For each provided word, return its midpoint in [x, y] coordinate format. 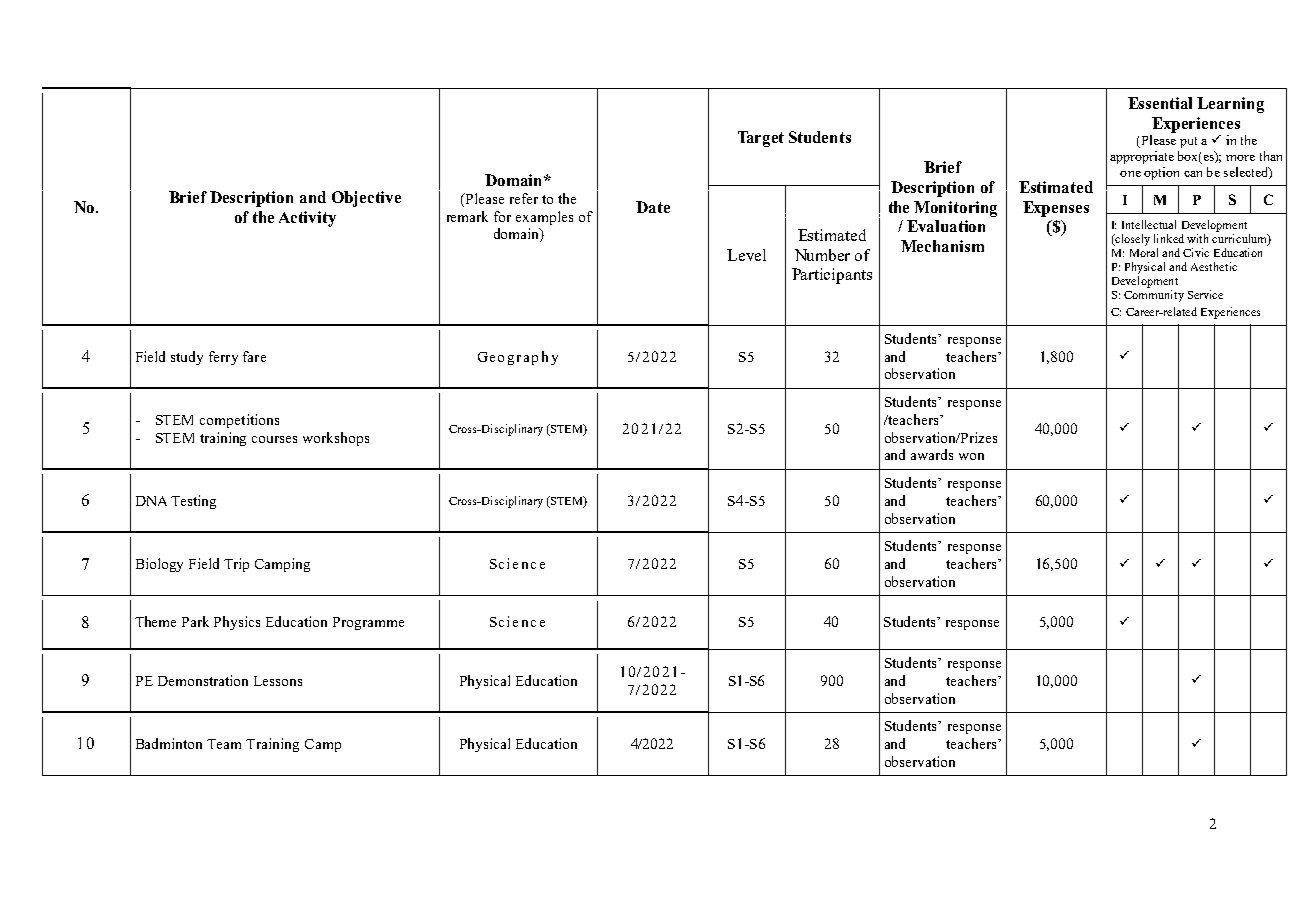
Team [224, 744]
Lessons [278, 681]
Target [761, 139]
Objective [366, 199]
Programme [368, 623]
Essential [1160, 103]
